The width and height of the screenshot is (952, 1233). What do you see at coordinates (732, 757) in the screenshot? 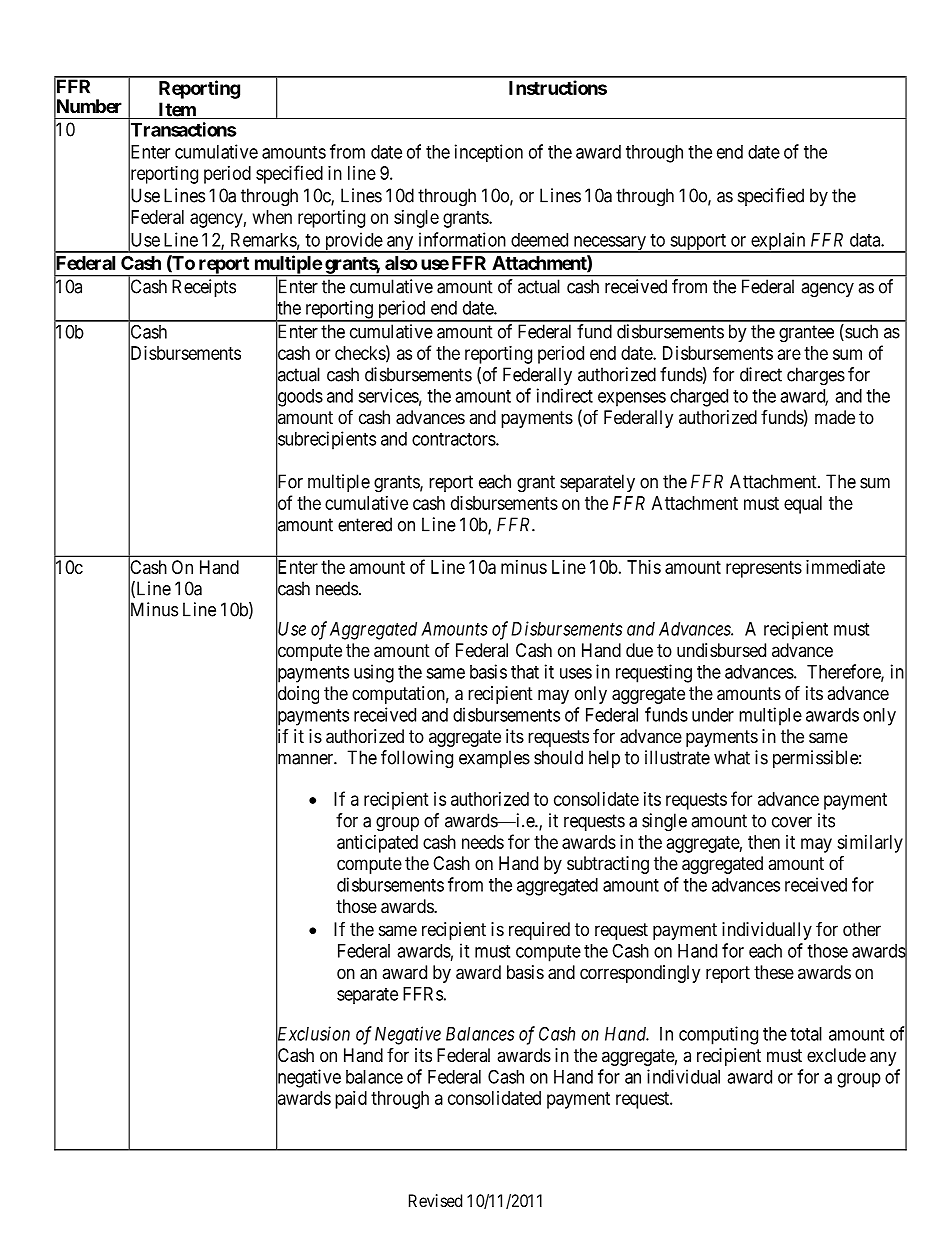
I see `what` at bounding box center [732, 757].
